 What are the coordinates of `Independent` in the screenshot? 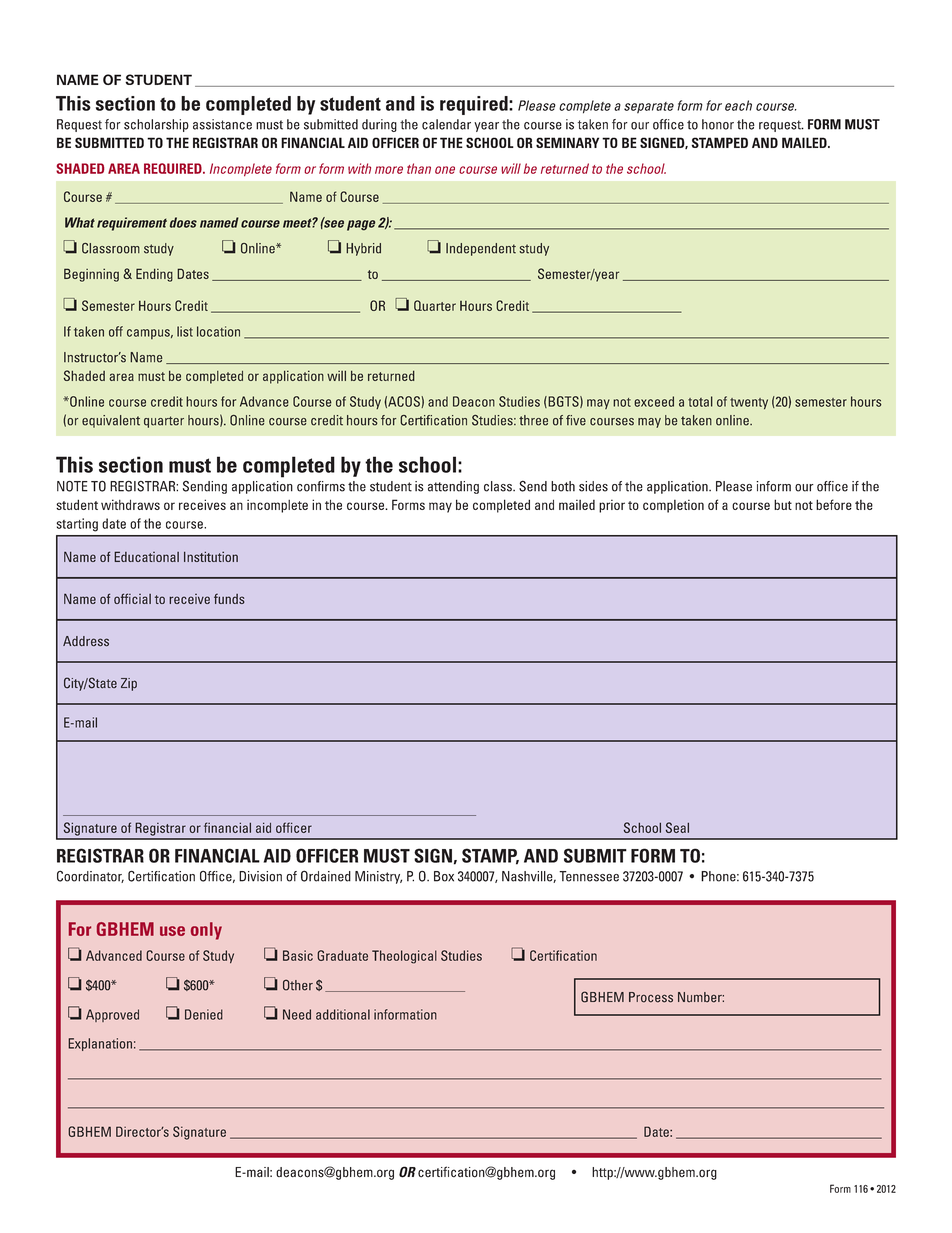 It's located at (481, 249).
